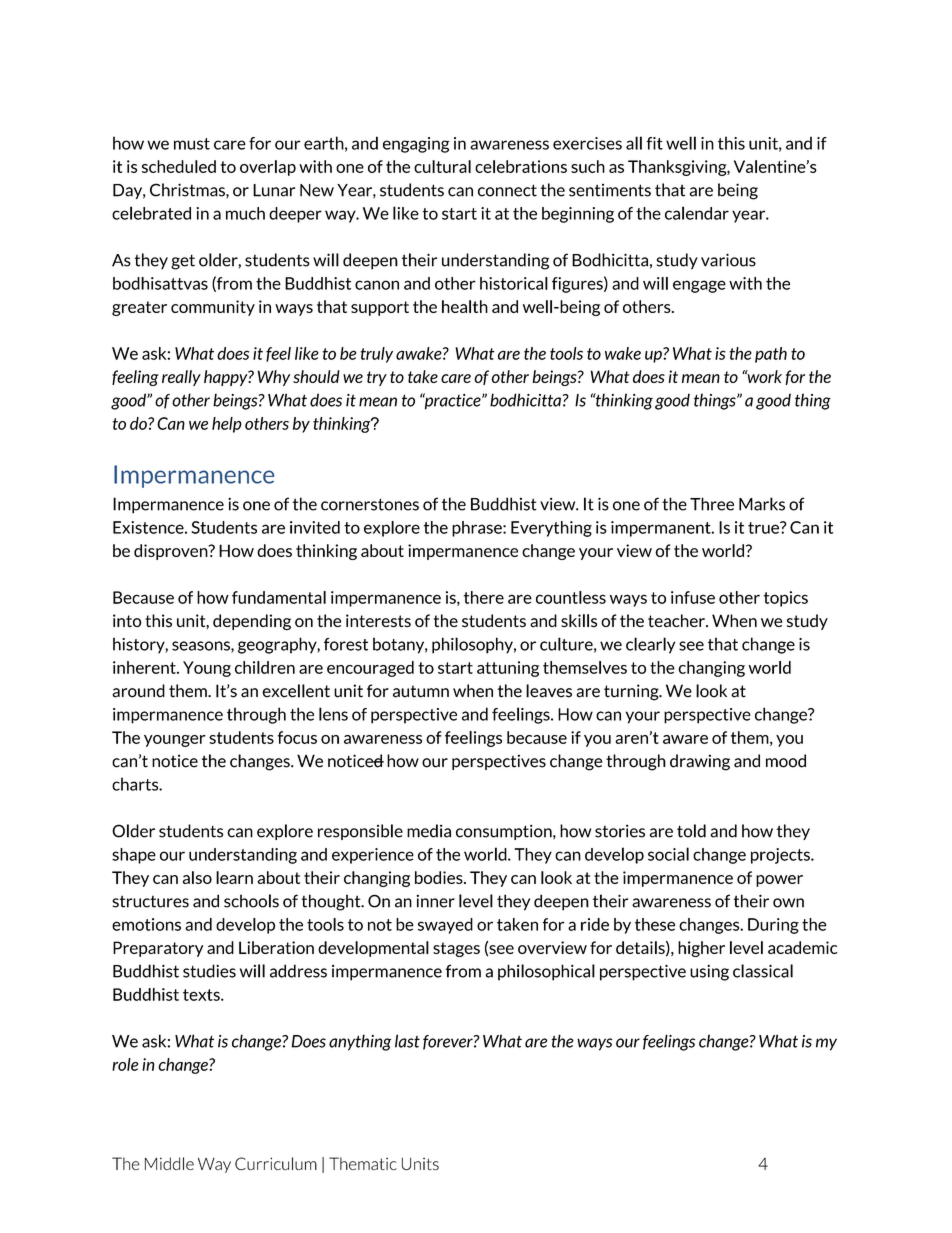 The image size is (952, 1233). I want to click on Middle, so click(169, 1163).
